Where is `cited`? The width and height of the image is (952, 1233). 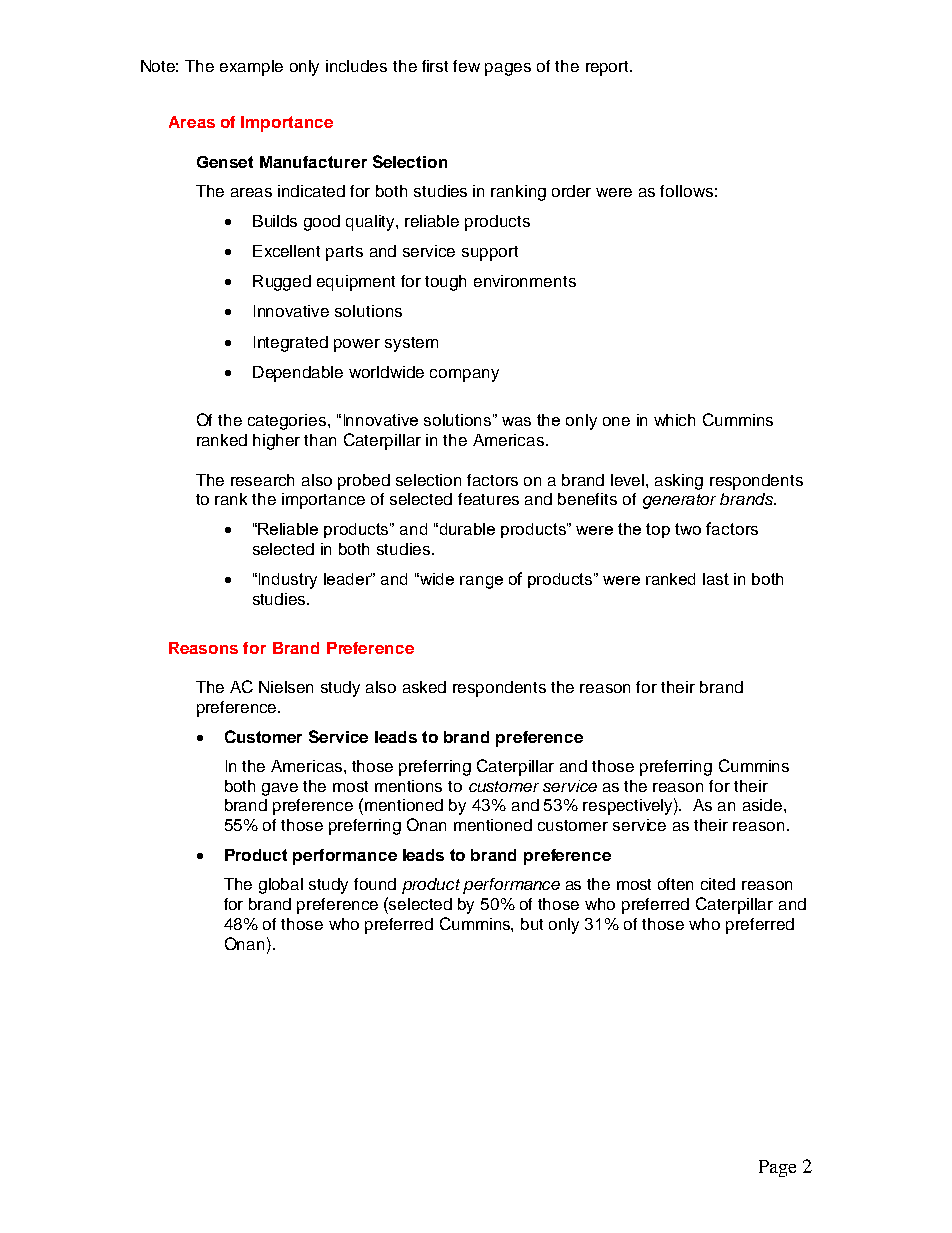
cited is located at coordinates (718, 884).
